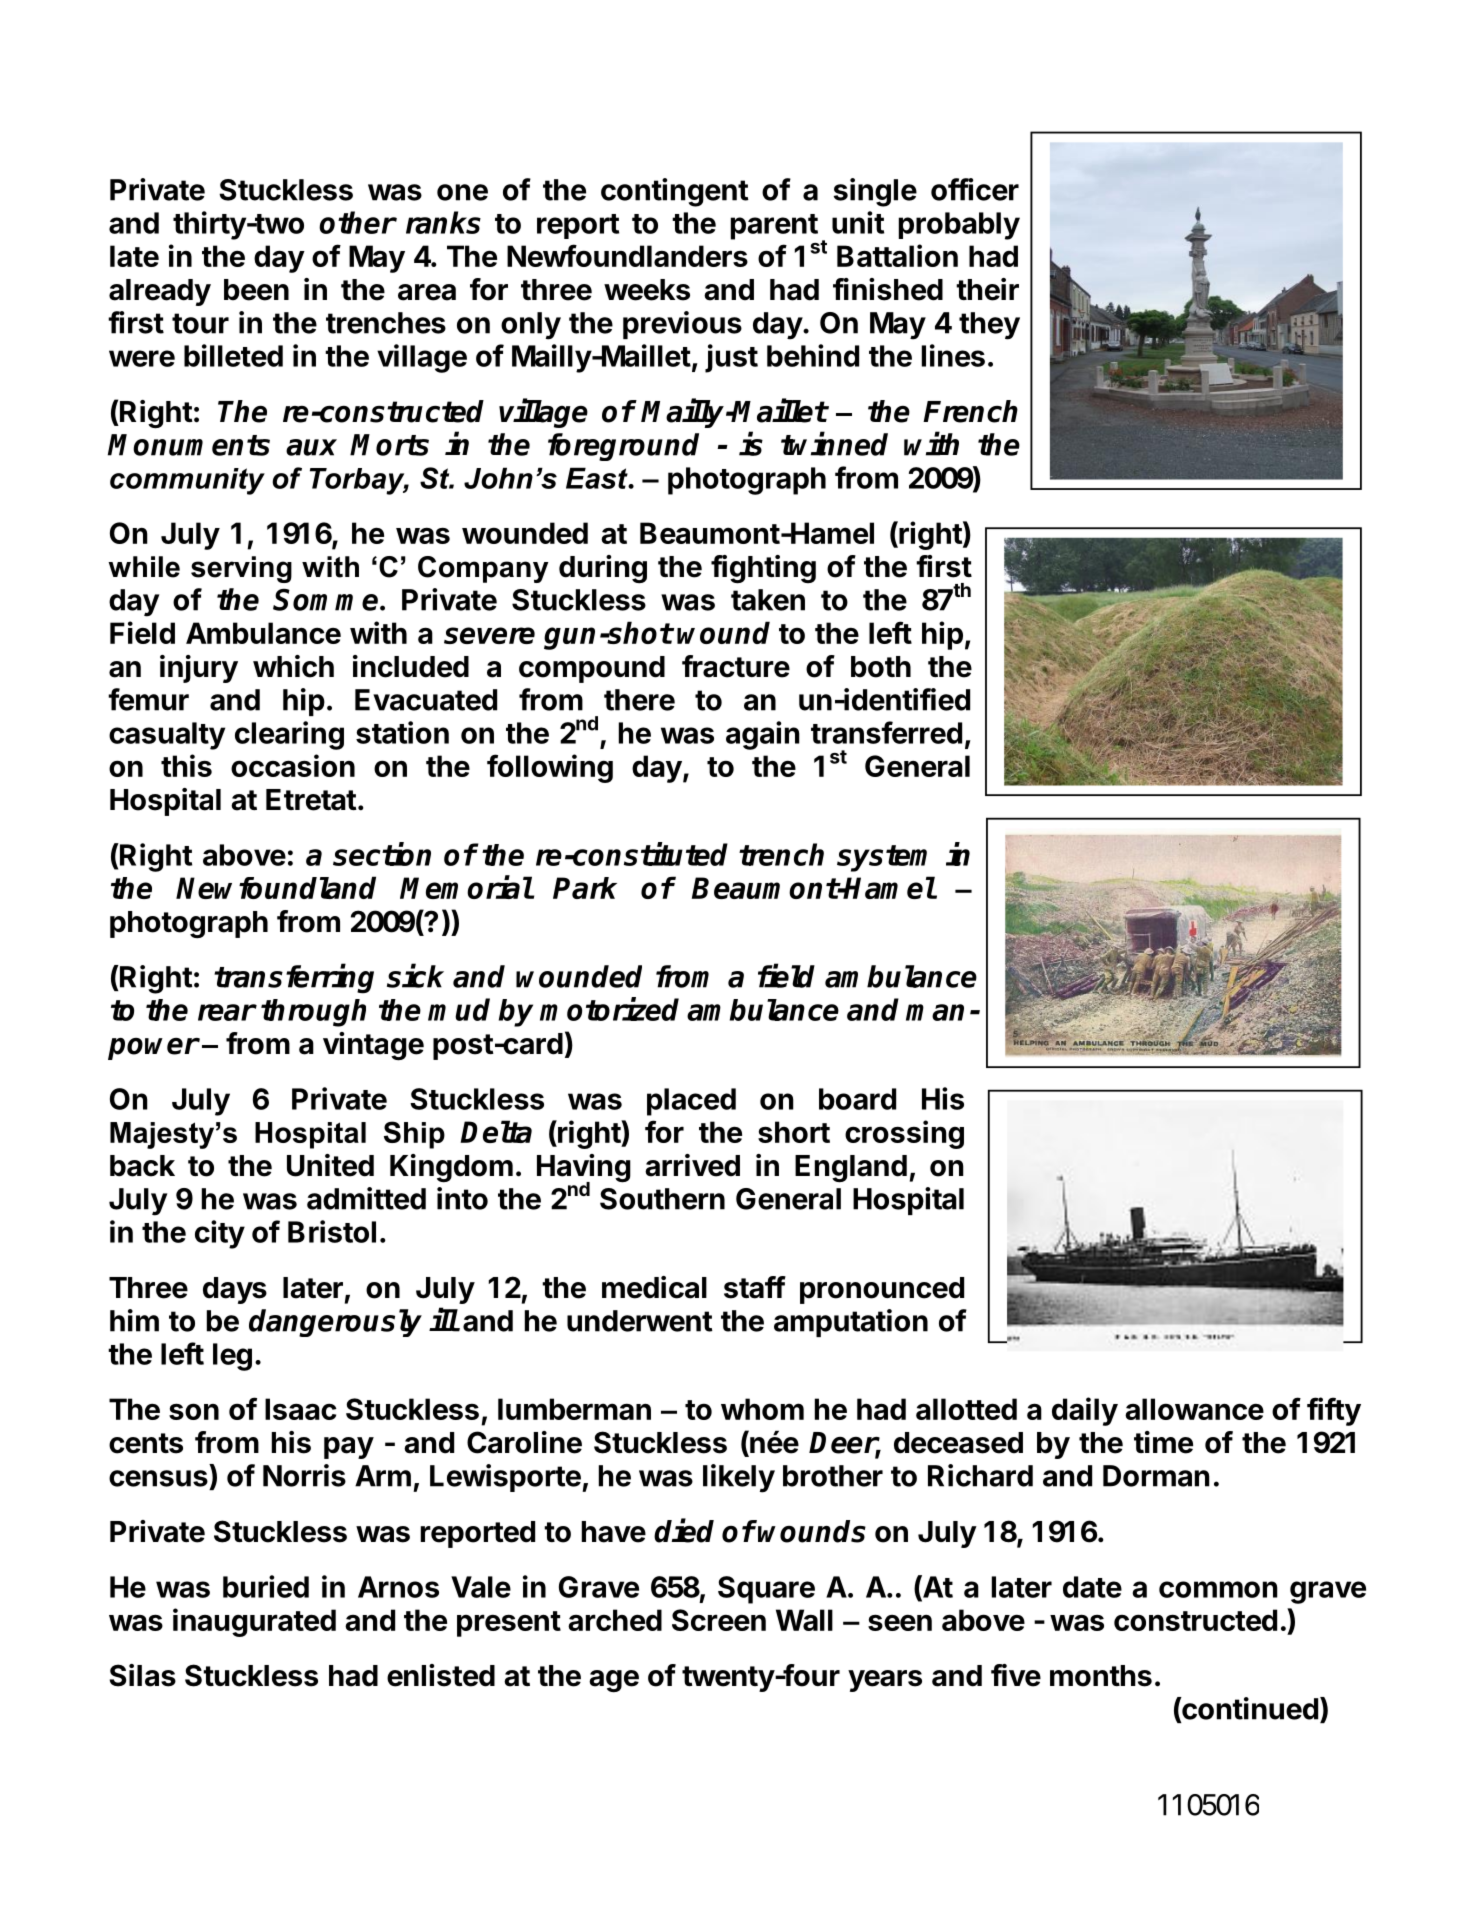 This screenshot has width=1475, height=1909. What do you see at coordinates (256, 290) in the screenshot?
I see `been` at bounding box center [256, 290].
